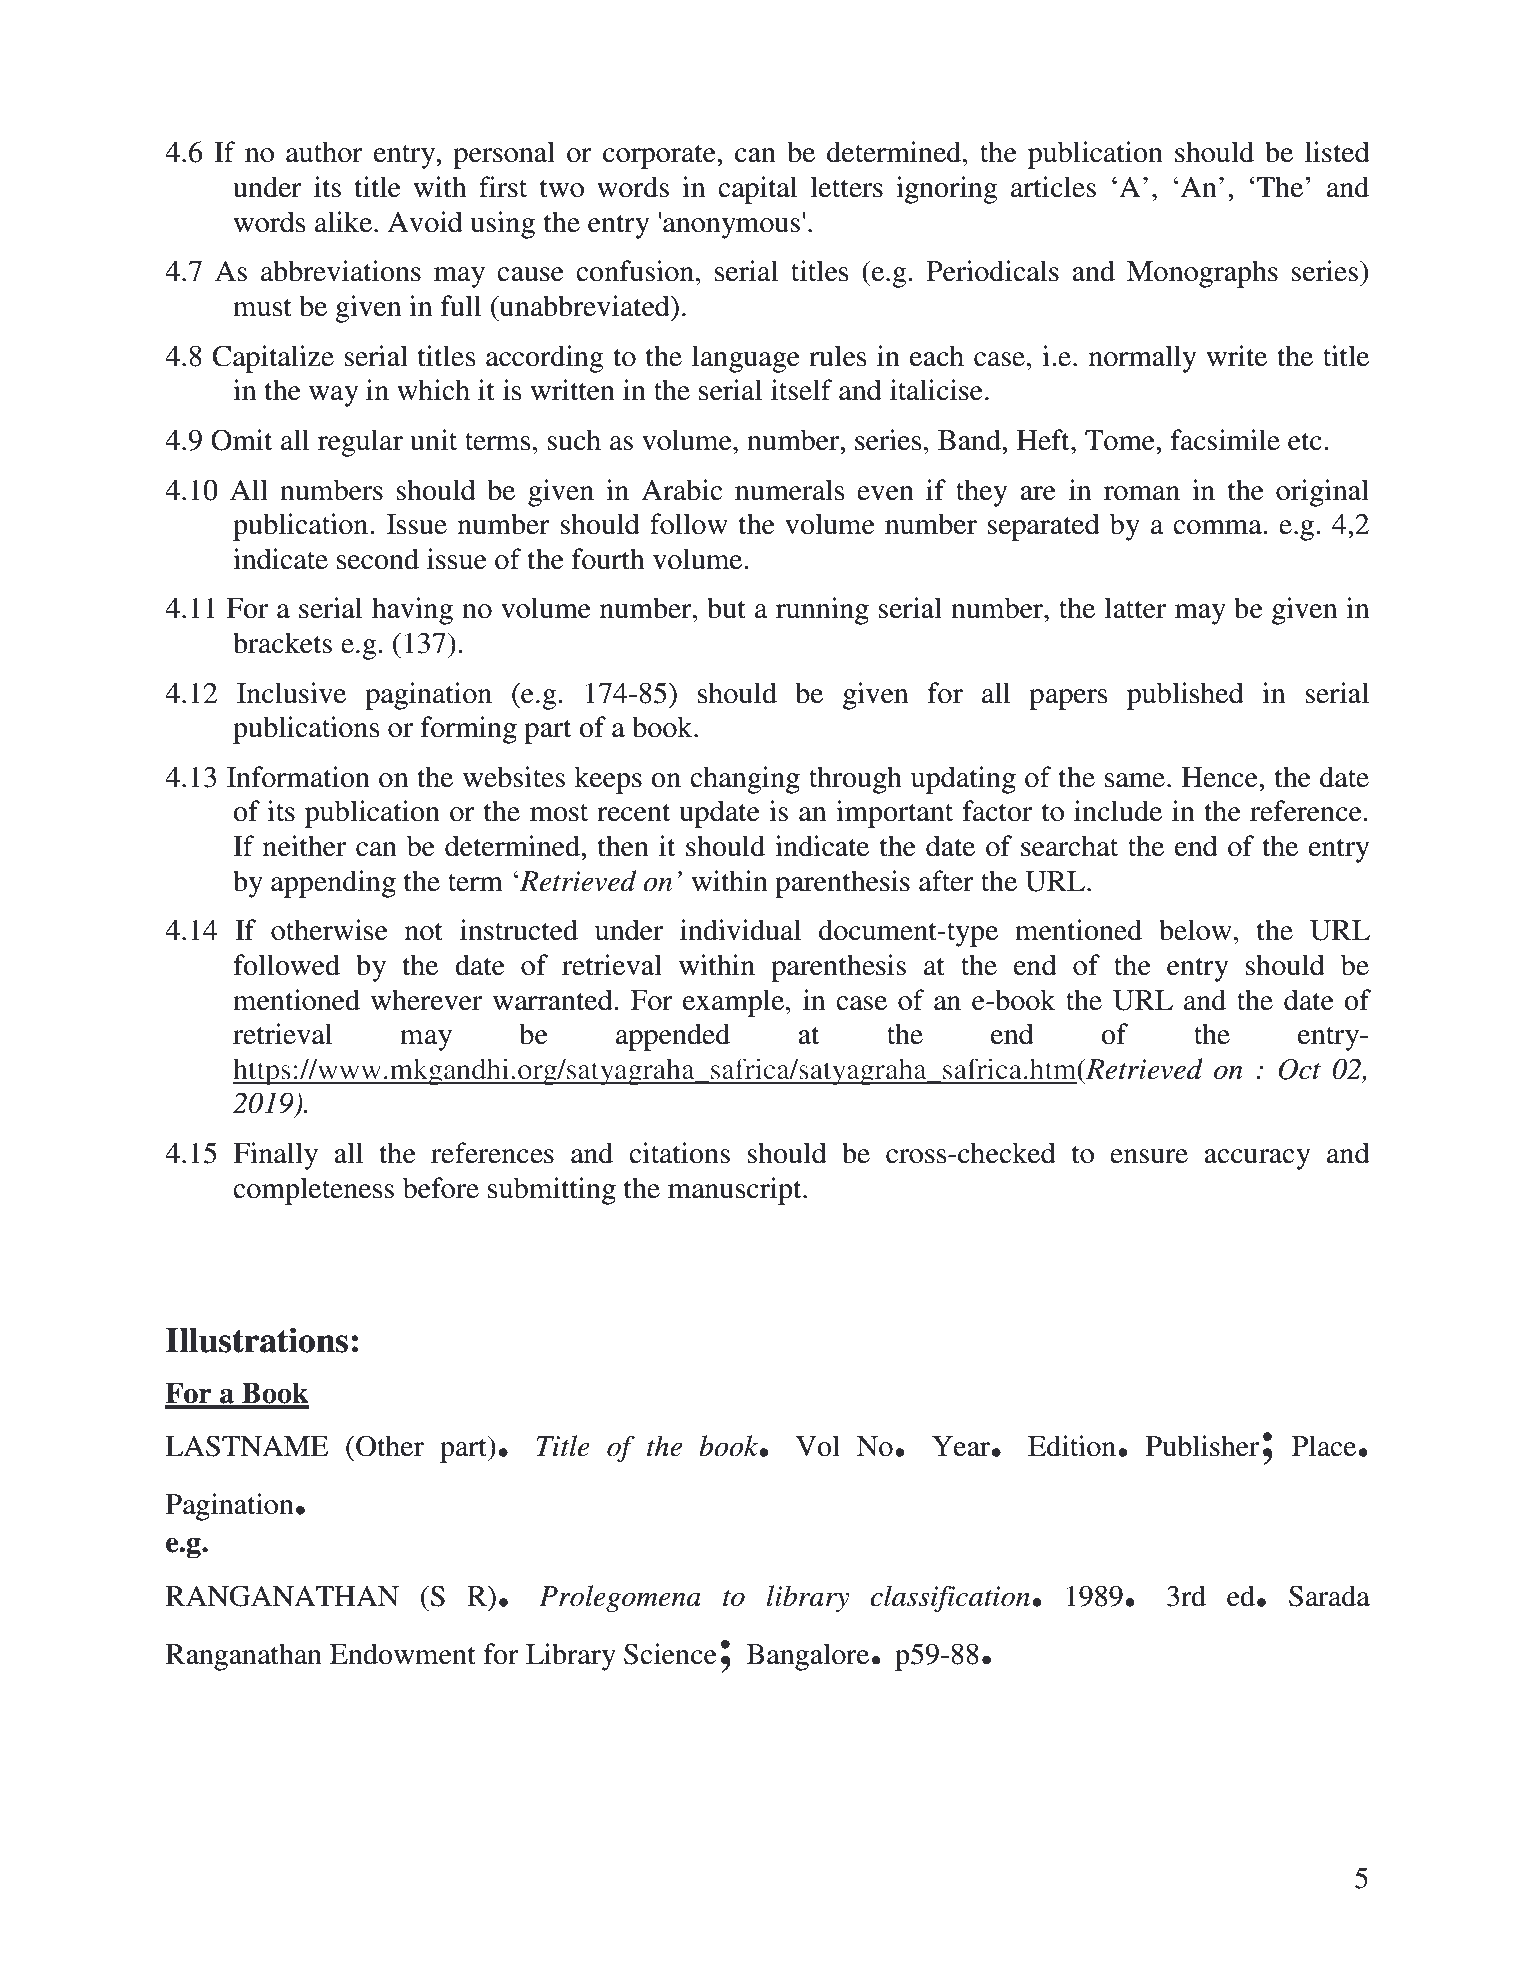 This document has width=1535, height=1986. What do you see at coordinates (740, 930) in the document?
I see `individual` at bounding box center [740, 930].
